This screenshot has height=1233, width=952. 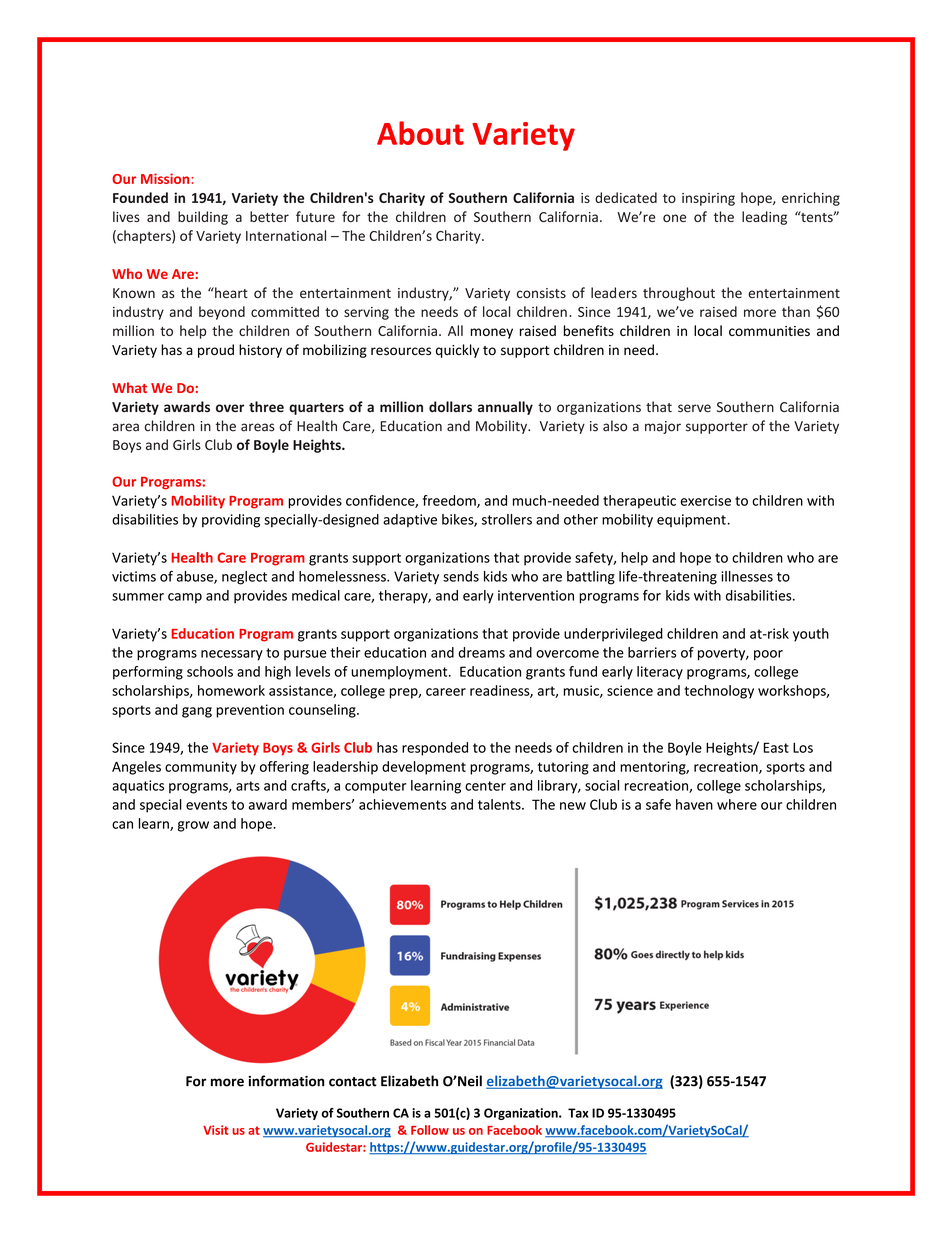 I want to click on Follow, so click(x=430, y=1130).
